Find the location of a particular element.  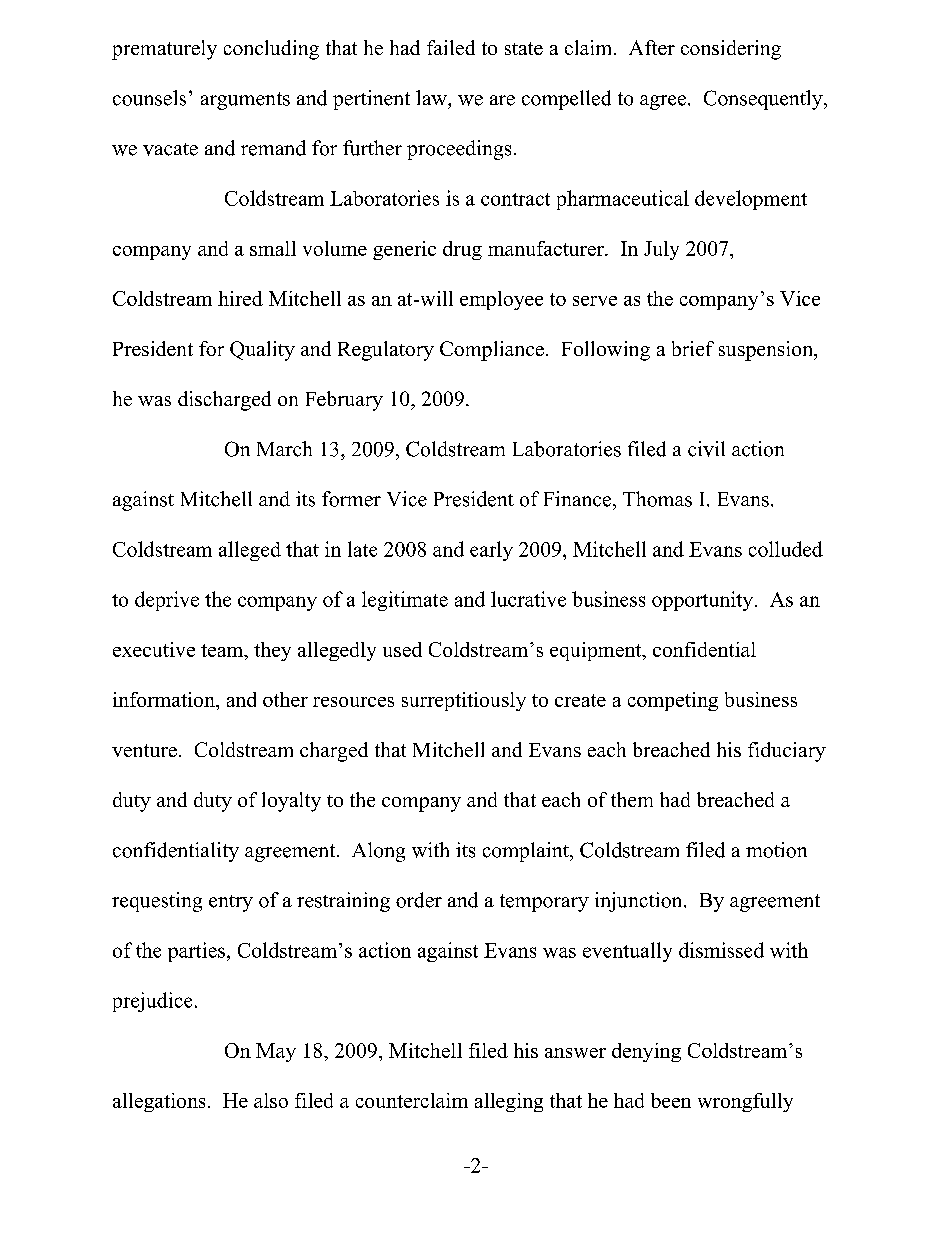

opportunity is located at coordinates (704, 601).
